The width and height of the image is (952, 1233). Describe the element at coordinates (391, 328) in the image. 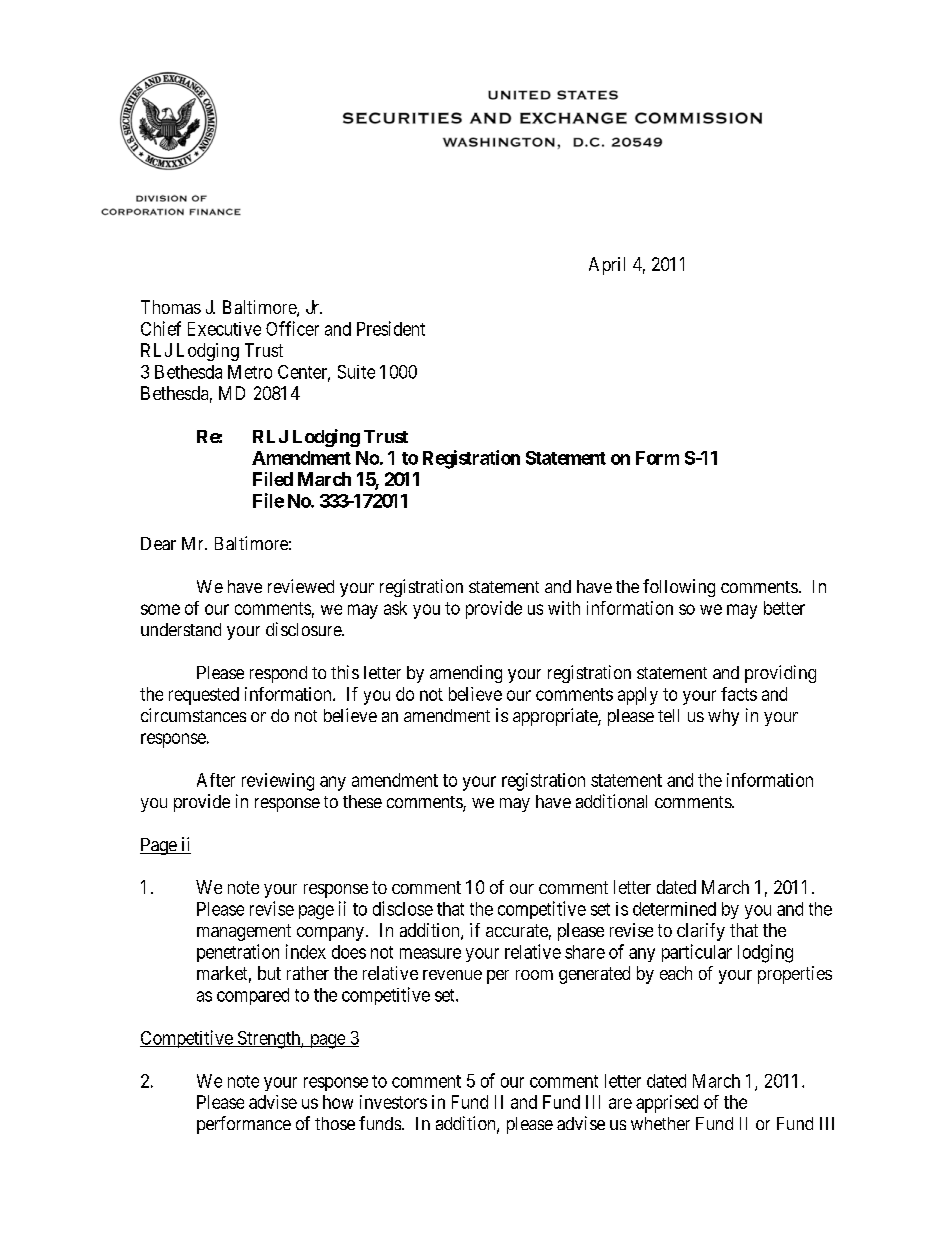

I see `President` at that location.
